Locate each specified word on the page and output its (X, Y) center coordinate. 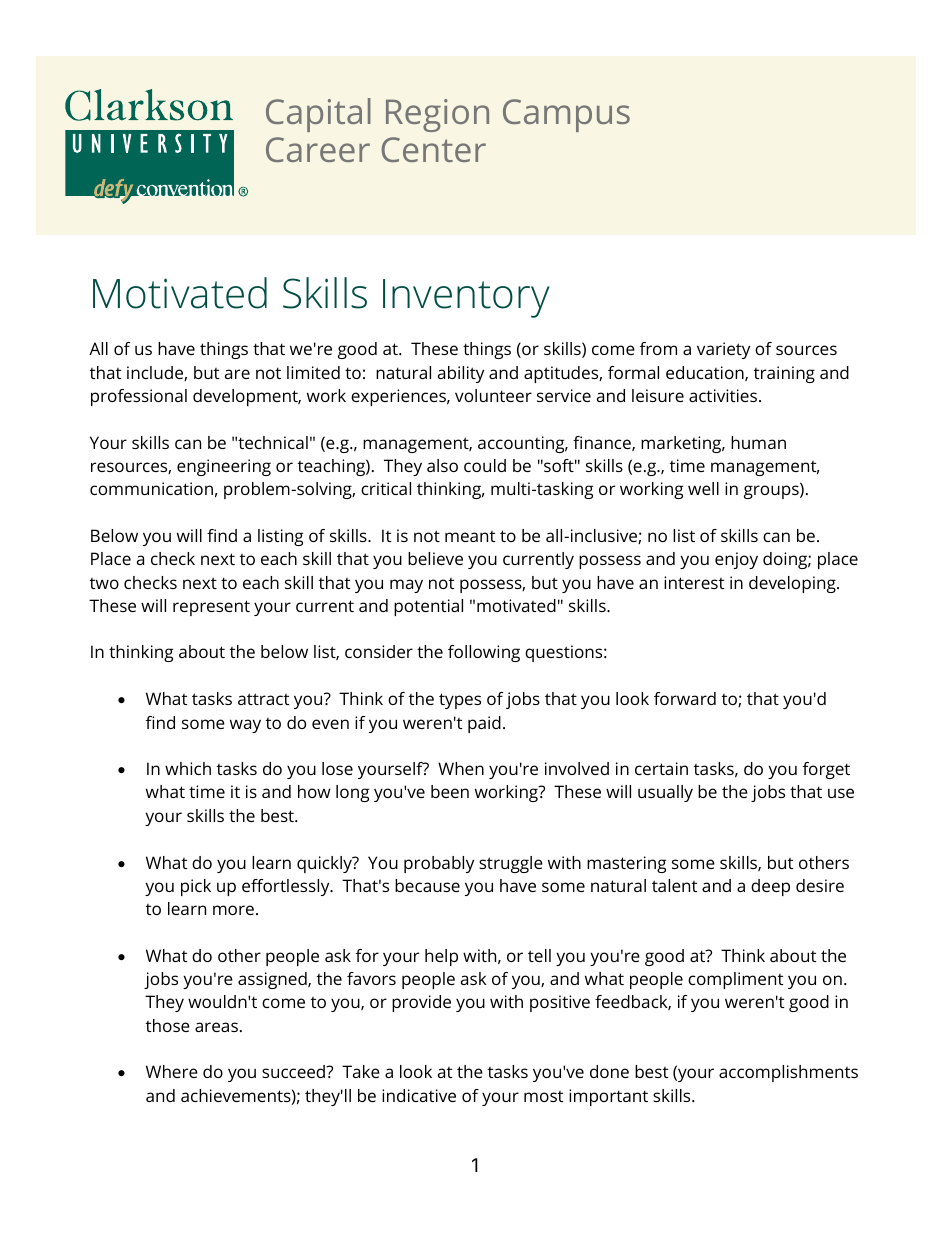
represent (211, 608)
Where (172, 1071)
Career (318, 149)
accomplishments (788, 1073)
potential (428, 607)
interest (694, 582)
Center (434, 149)
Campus (566, 115)
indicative (419, 1095)
